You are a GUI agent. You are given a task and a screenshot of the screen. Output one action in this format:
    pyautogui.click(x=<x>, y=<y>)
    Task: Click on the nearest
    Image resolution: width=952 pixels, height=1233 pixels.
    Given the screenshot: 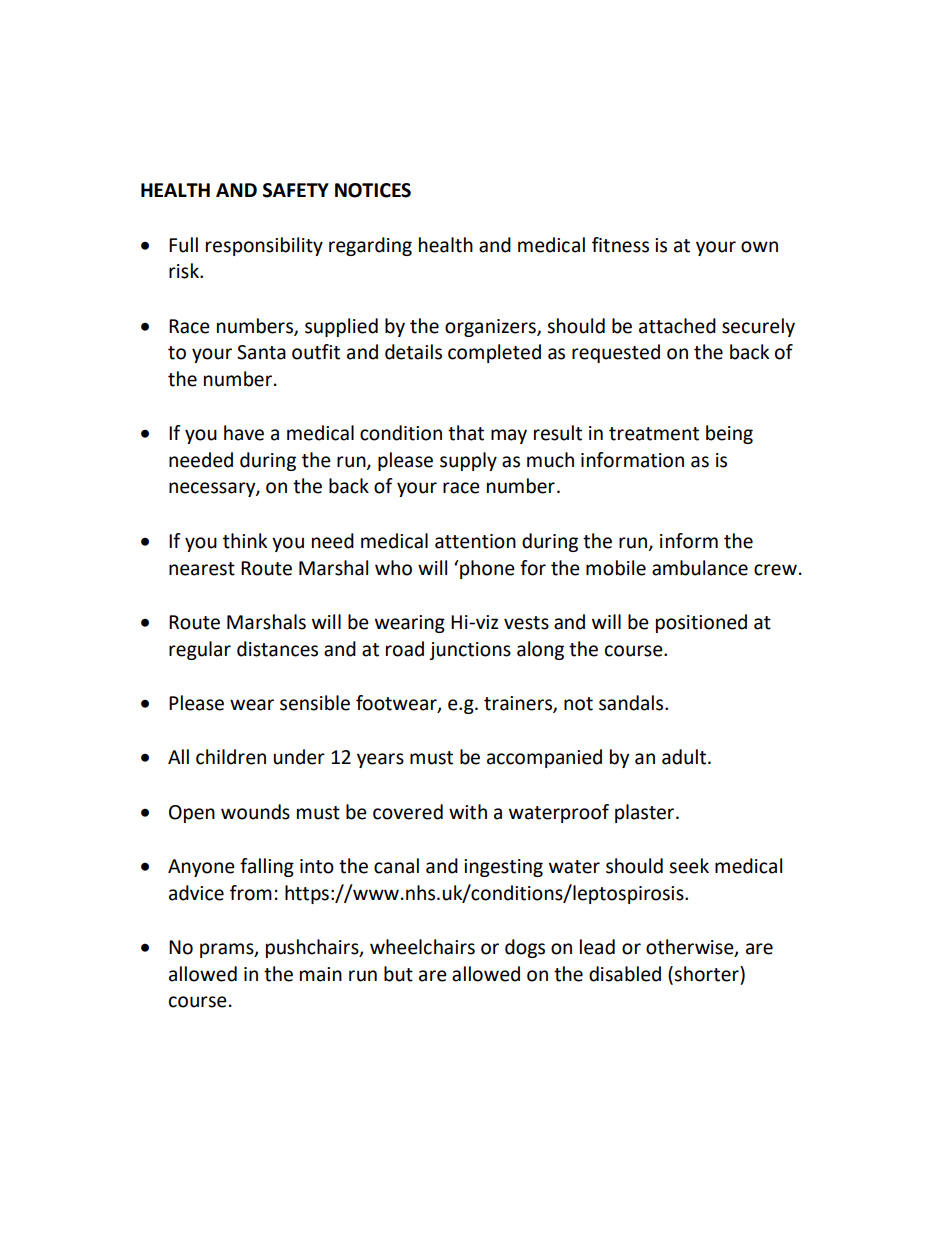 What is the action you would take?
    pyautogui.click(x=202, y=569)
